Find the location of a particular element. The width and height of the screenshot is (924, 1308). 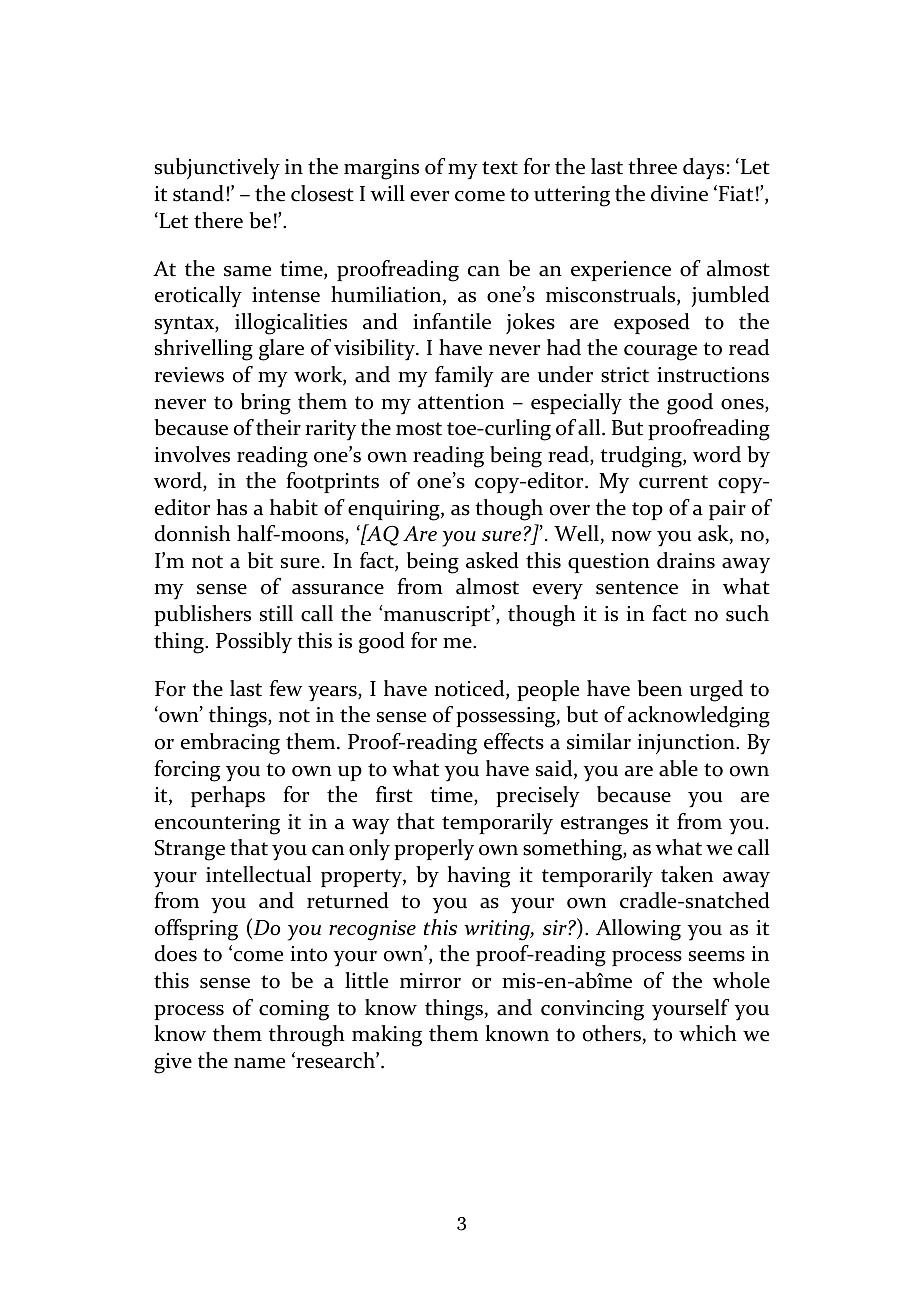

asked is located at coordinates (492, 560).
